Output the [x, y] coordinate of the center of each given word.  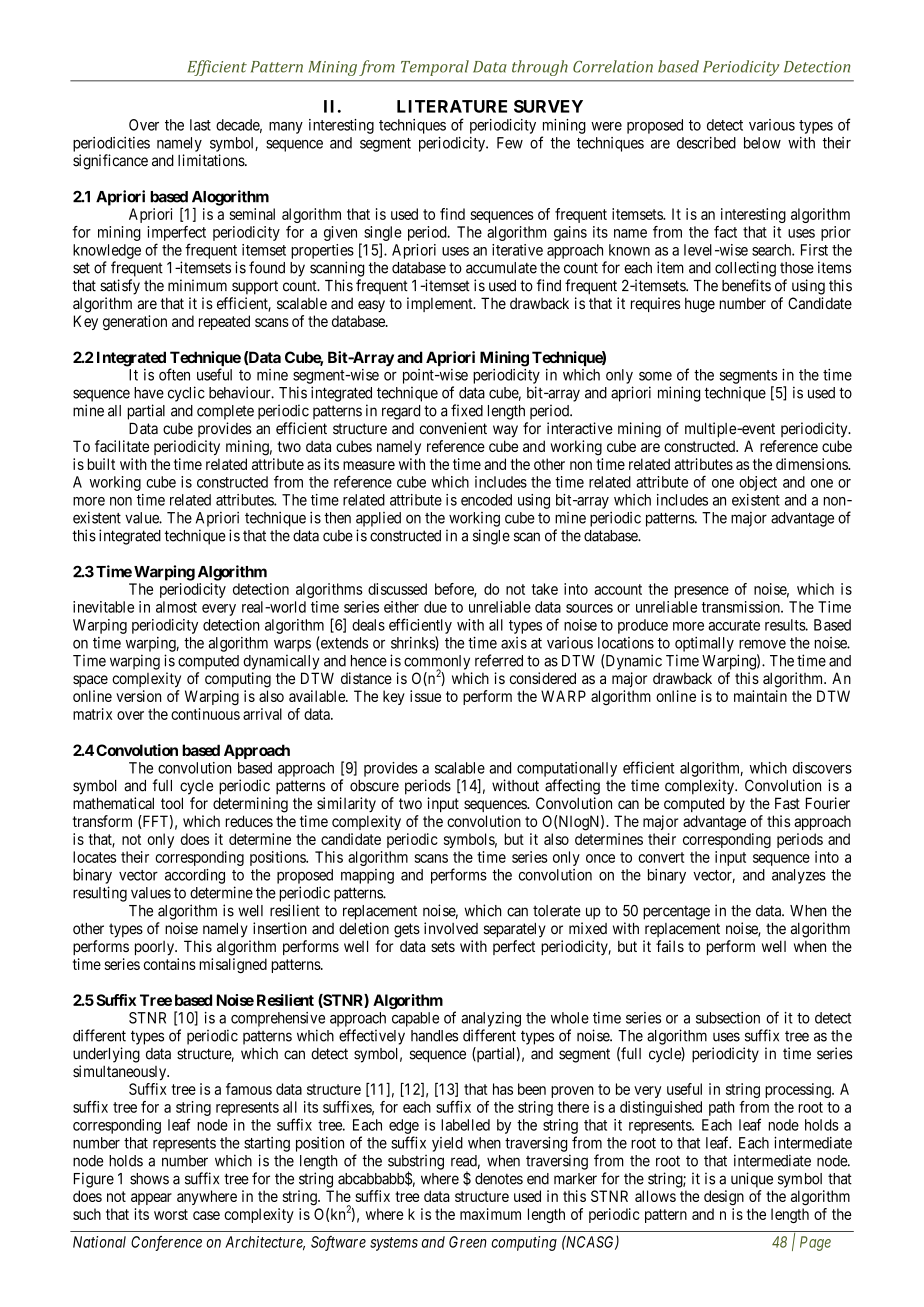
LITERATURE [452, 106]
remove [762, 644]
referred [499, 660]
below [762, 143]
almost [176, 607]
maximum [490, 1214]
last [200, 125]
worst [171, 1214]
